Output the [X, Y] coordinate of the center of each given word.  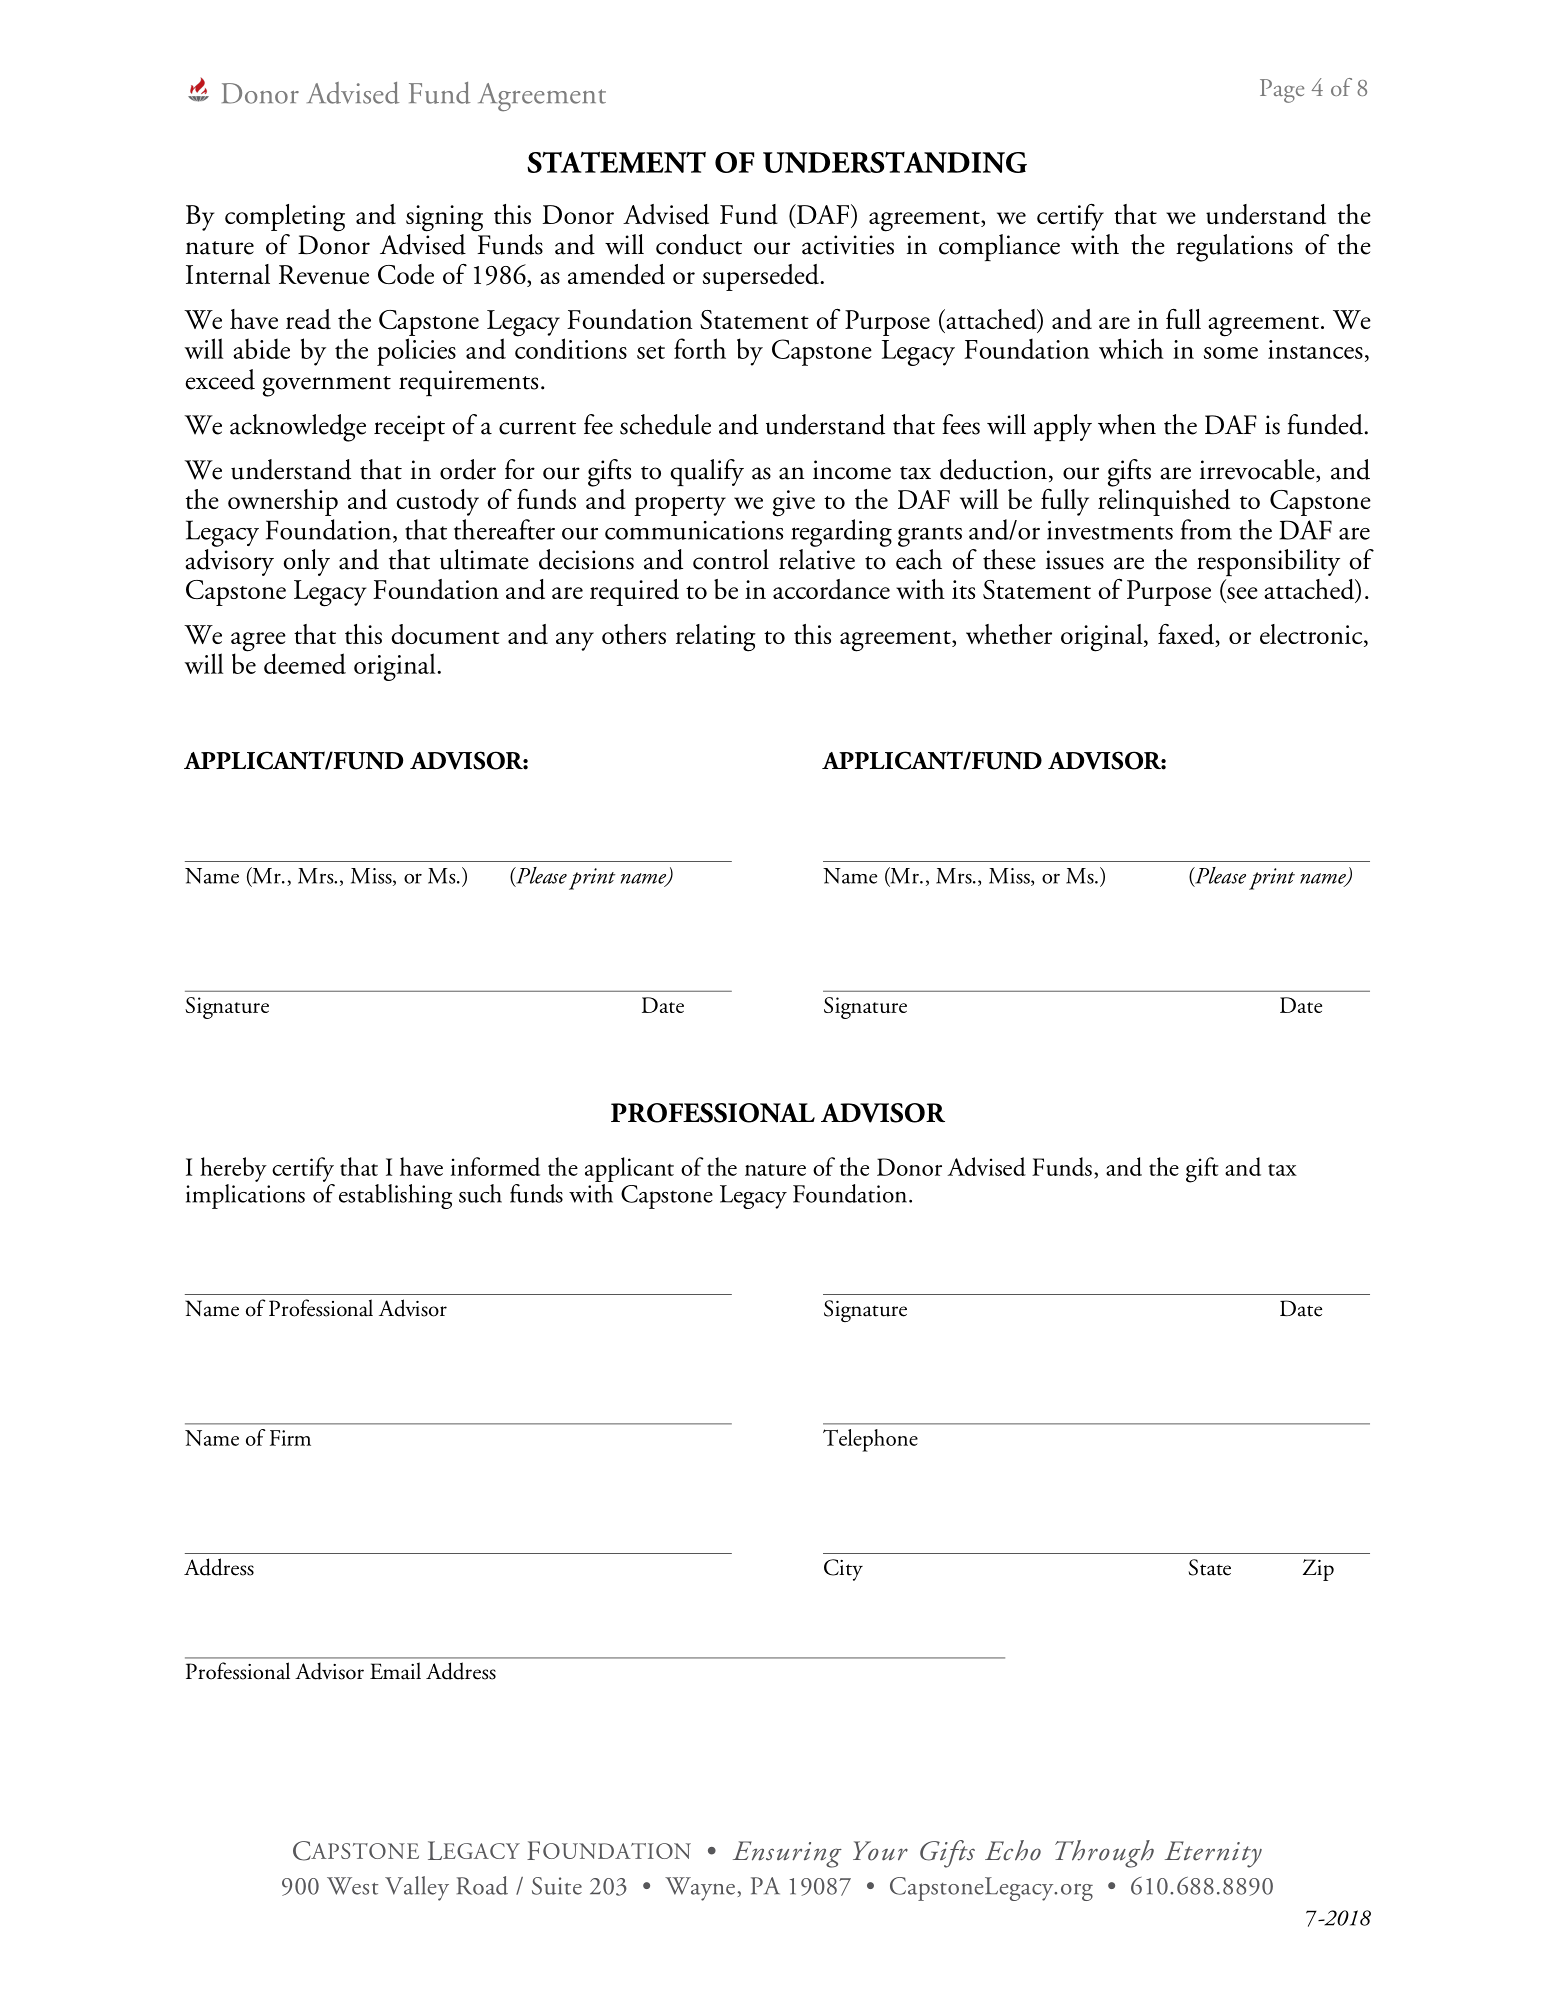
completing [285, 218]
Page [1282, 91]
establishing [395, 1196]
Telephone [870, 1440]
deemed [305, 663]
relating [716, 638]
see [1241, 594]
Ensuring [787, 1854]
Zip [1318, 1570]
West [352, 1886]
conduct [699, 244]
